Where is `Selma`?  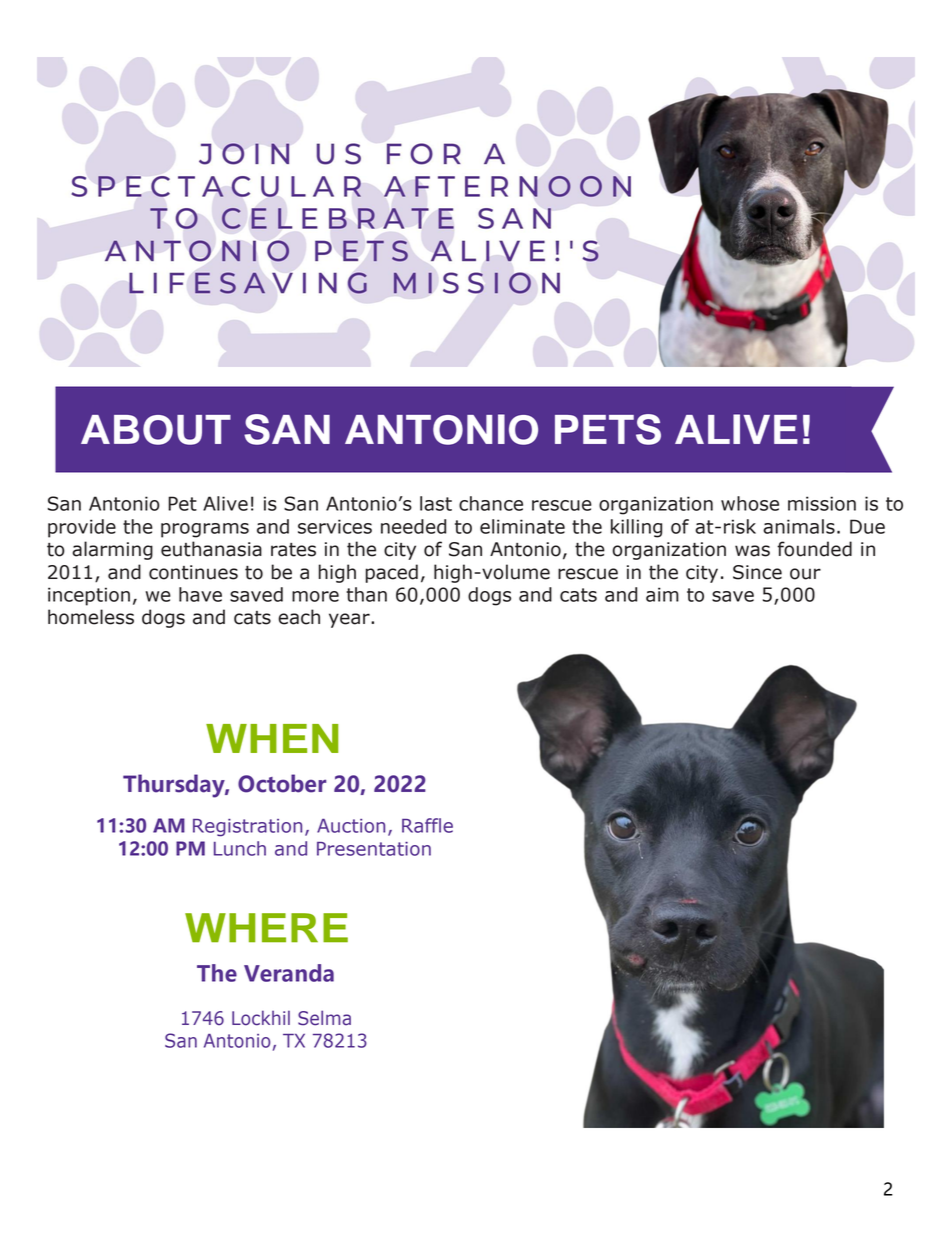
Selma is located at coordinates (324, 1018).
